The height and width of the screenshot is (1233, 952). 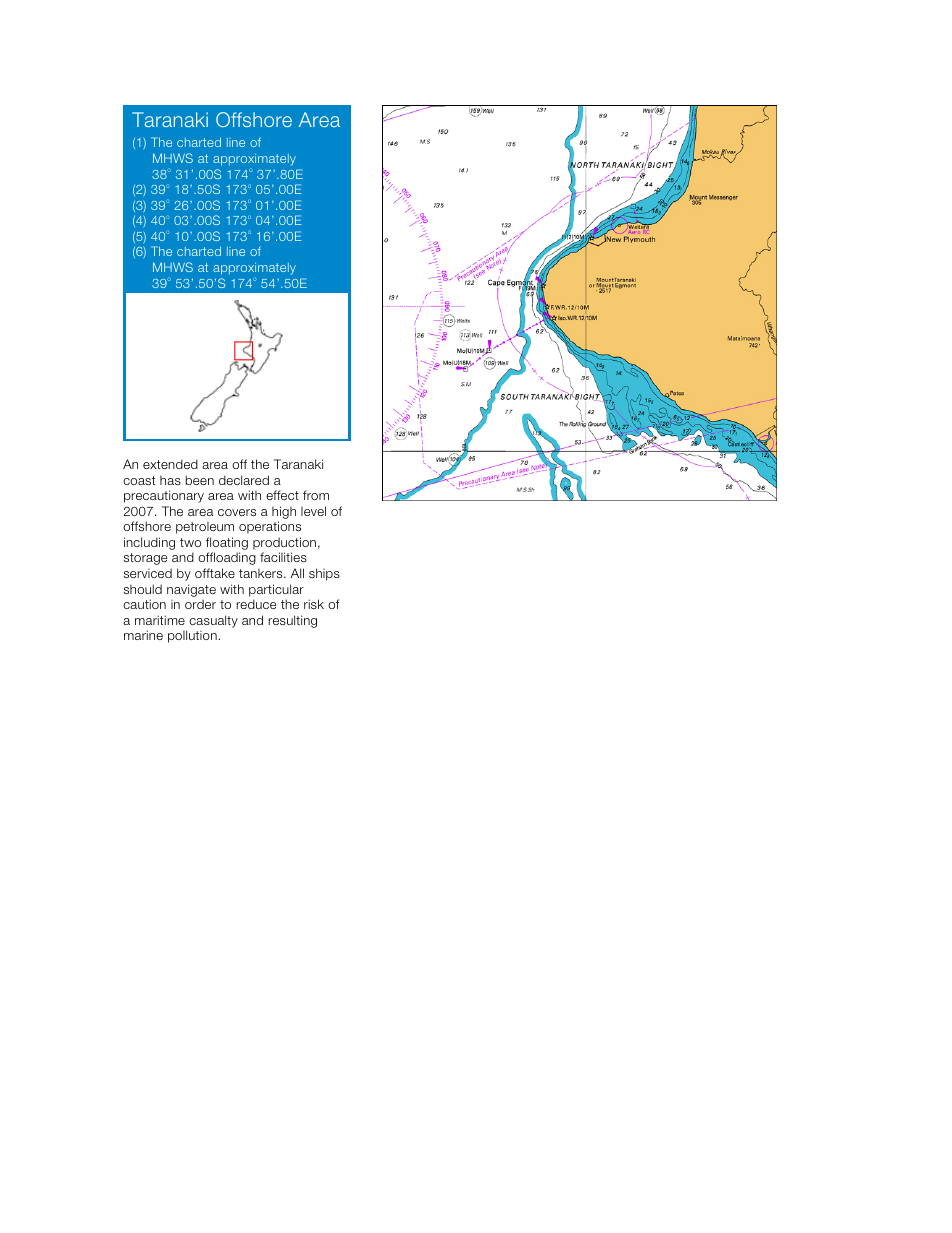 I want to click on floating, so click(x=227, y=545).
